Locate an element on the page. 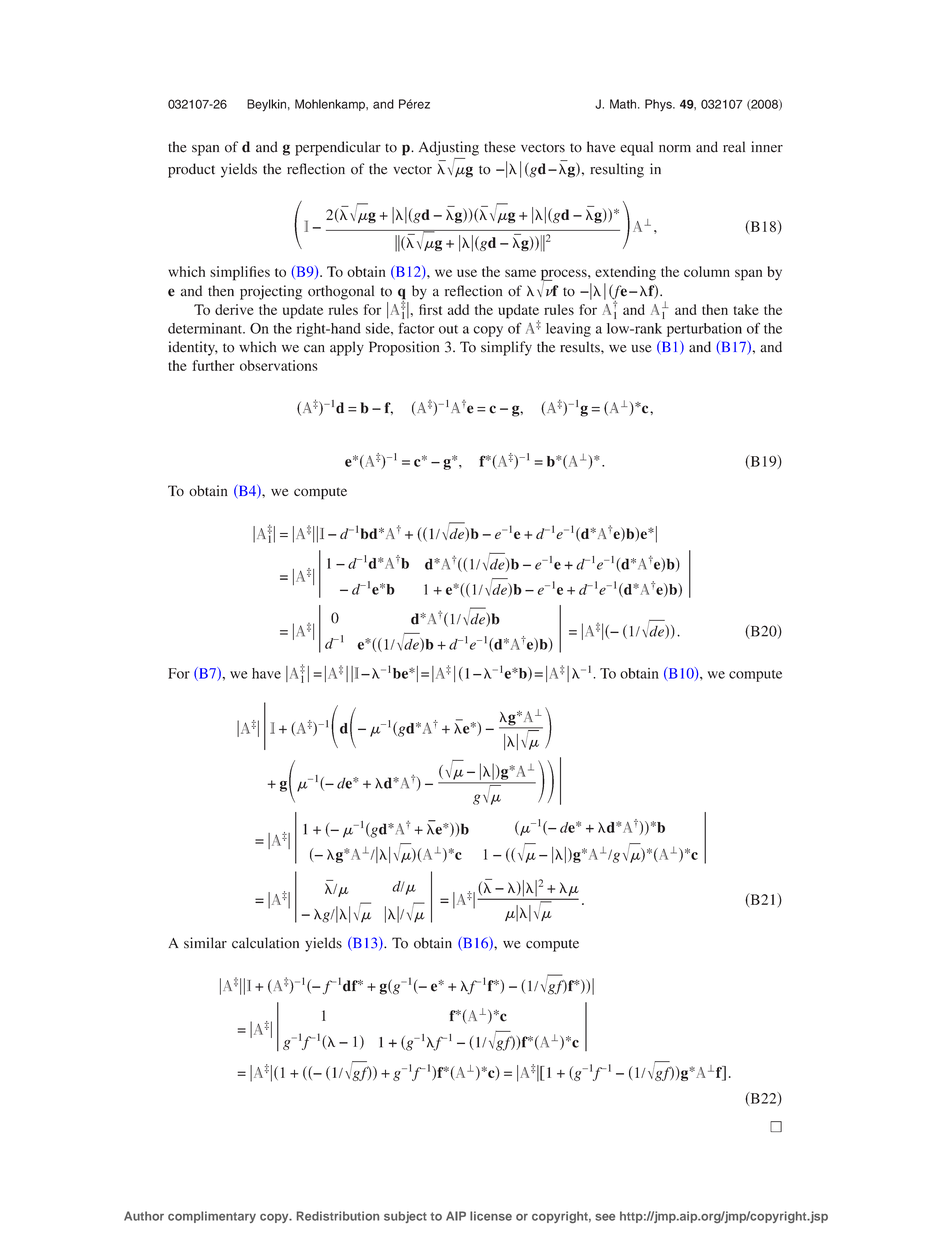  simplify is located at coordinates (506, 348).
